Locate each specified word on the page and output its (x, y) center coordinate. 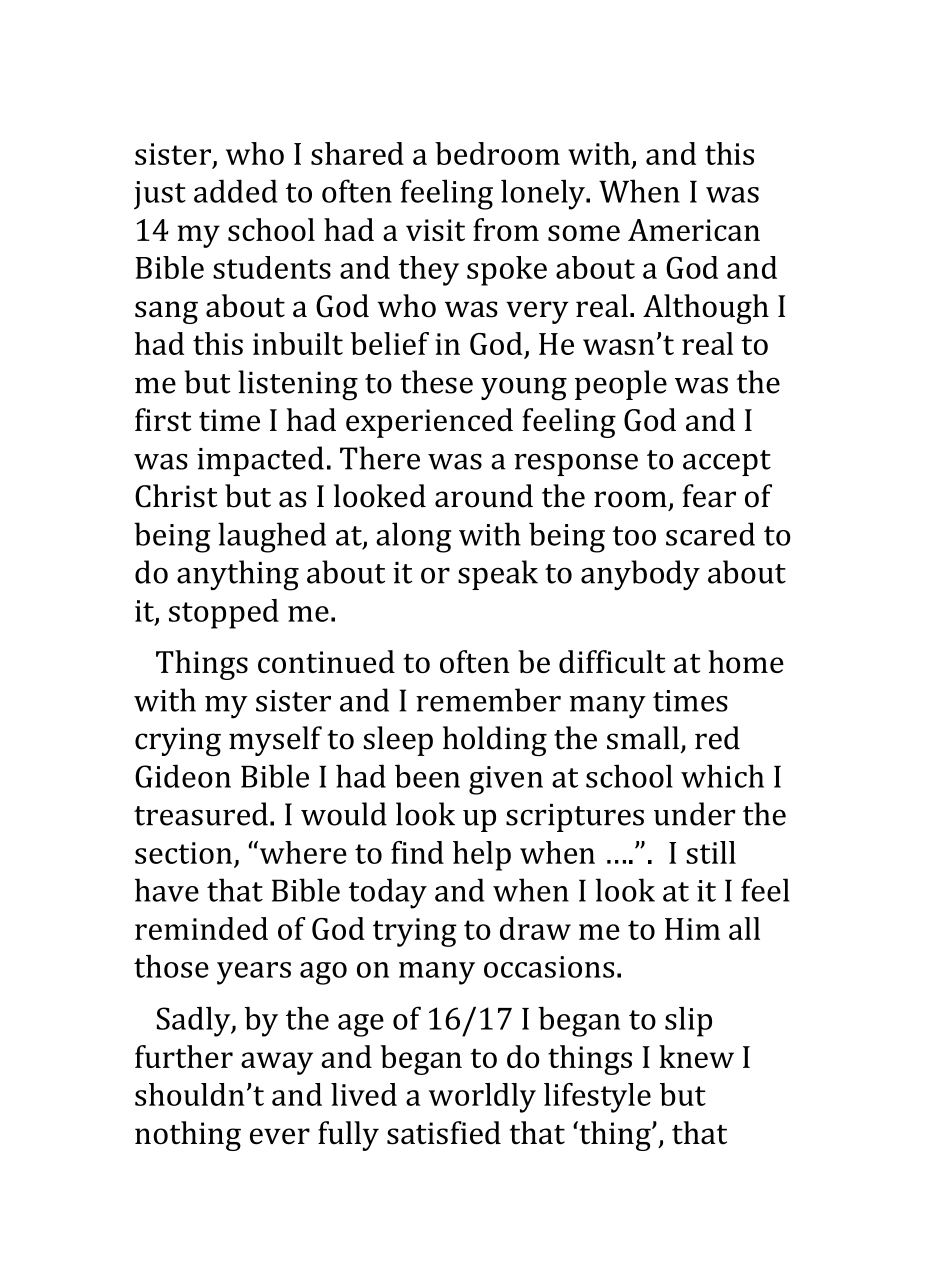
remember (488, 700)
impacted (260, 461)
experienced (429, 423)
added (235, 191)
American (694, 230)
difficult (612, 661)
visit (435, 230)
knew (696, 1056)
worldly (482, 1098)
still (711, 852)
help (482, 856)
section (183, 853)
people (621, 385)
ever (280, 1136)
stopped (224, 614)
